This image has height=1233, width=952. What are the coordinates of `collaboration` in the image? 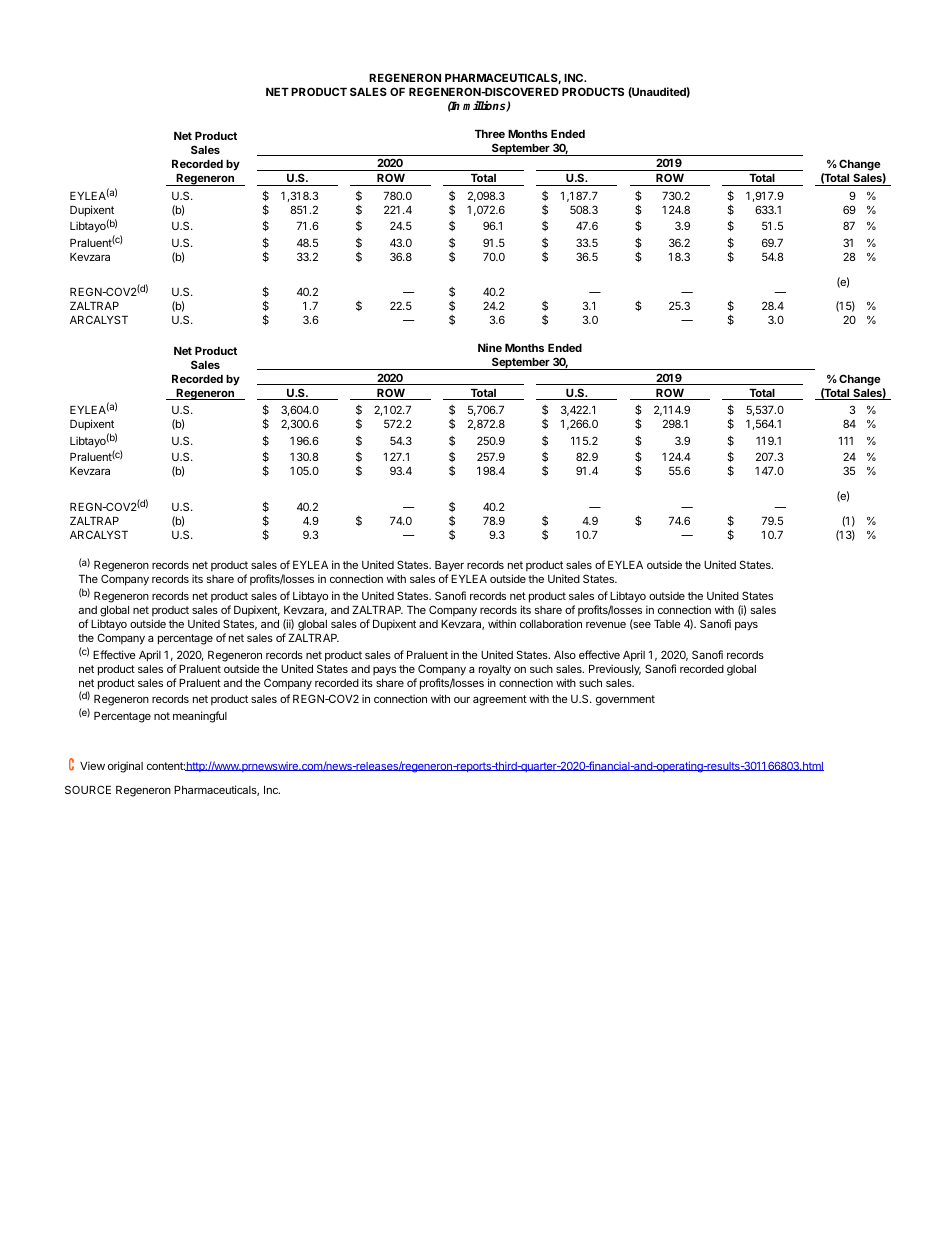 It's located at (551, 623).
